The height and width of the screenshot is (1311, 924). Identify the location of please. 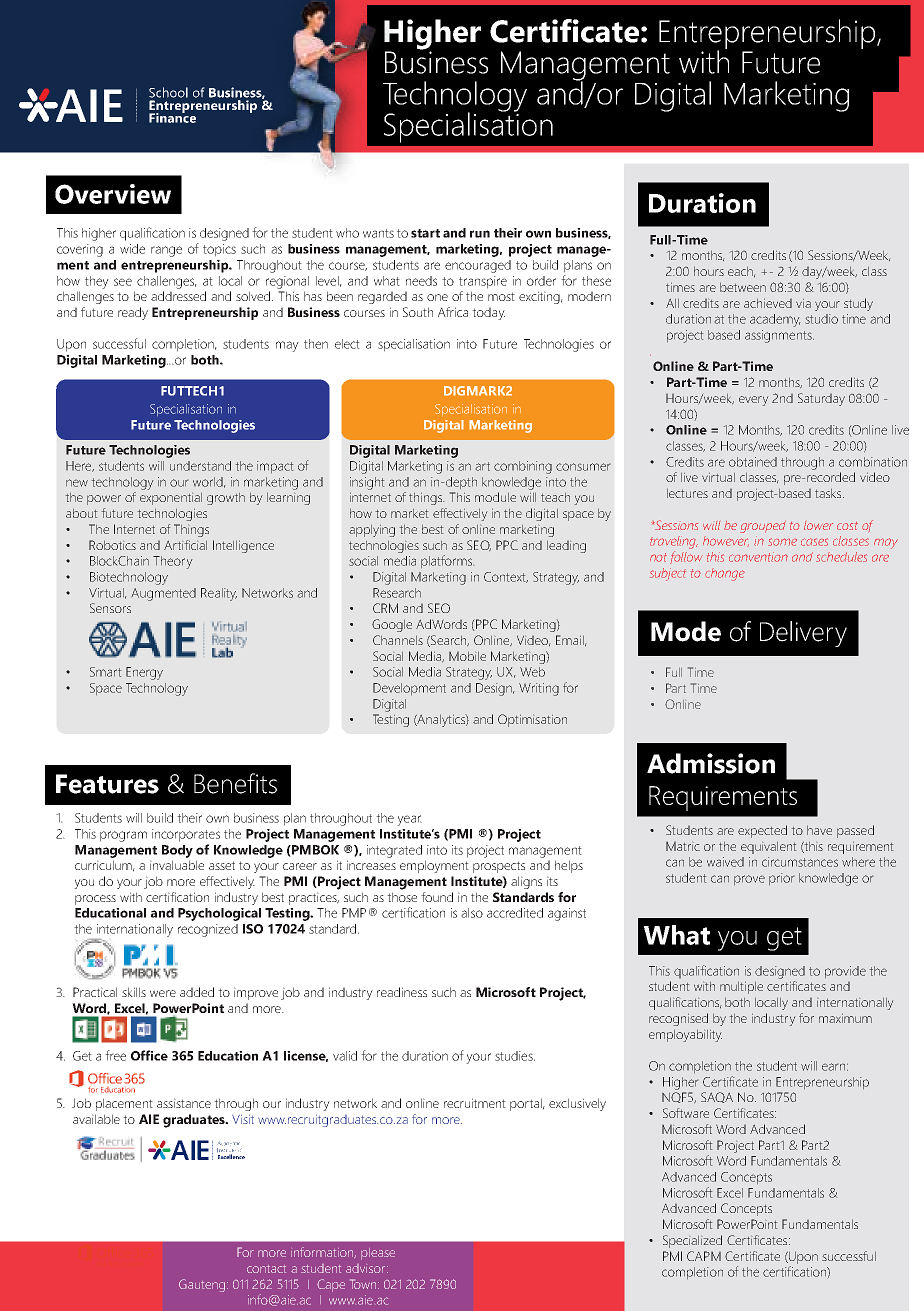
(378, 1254).
